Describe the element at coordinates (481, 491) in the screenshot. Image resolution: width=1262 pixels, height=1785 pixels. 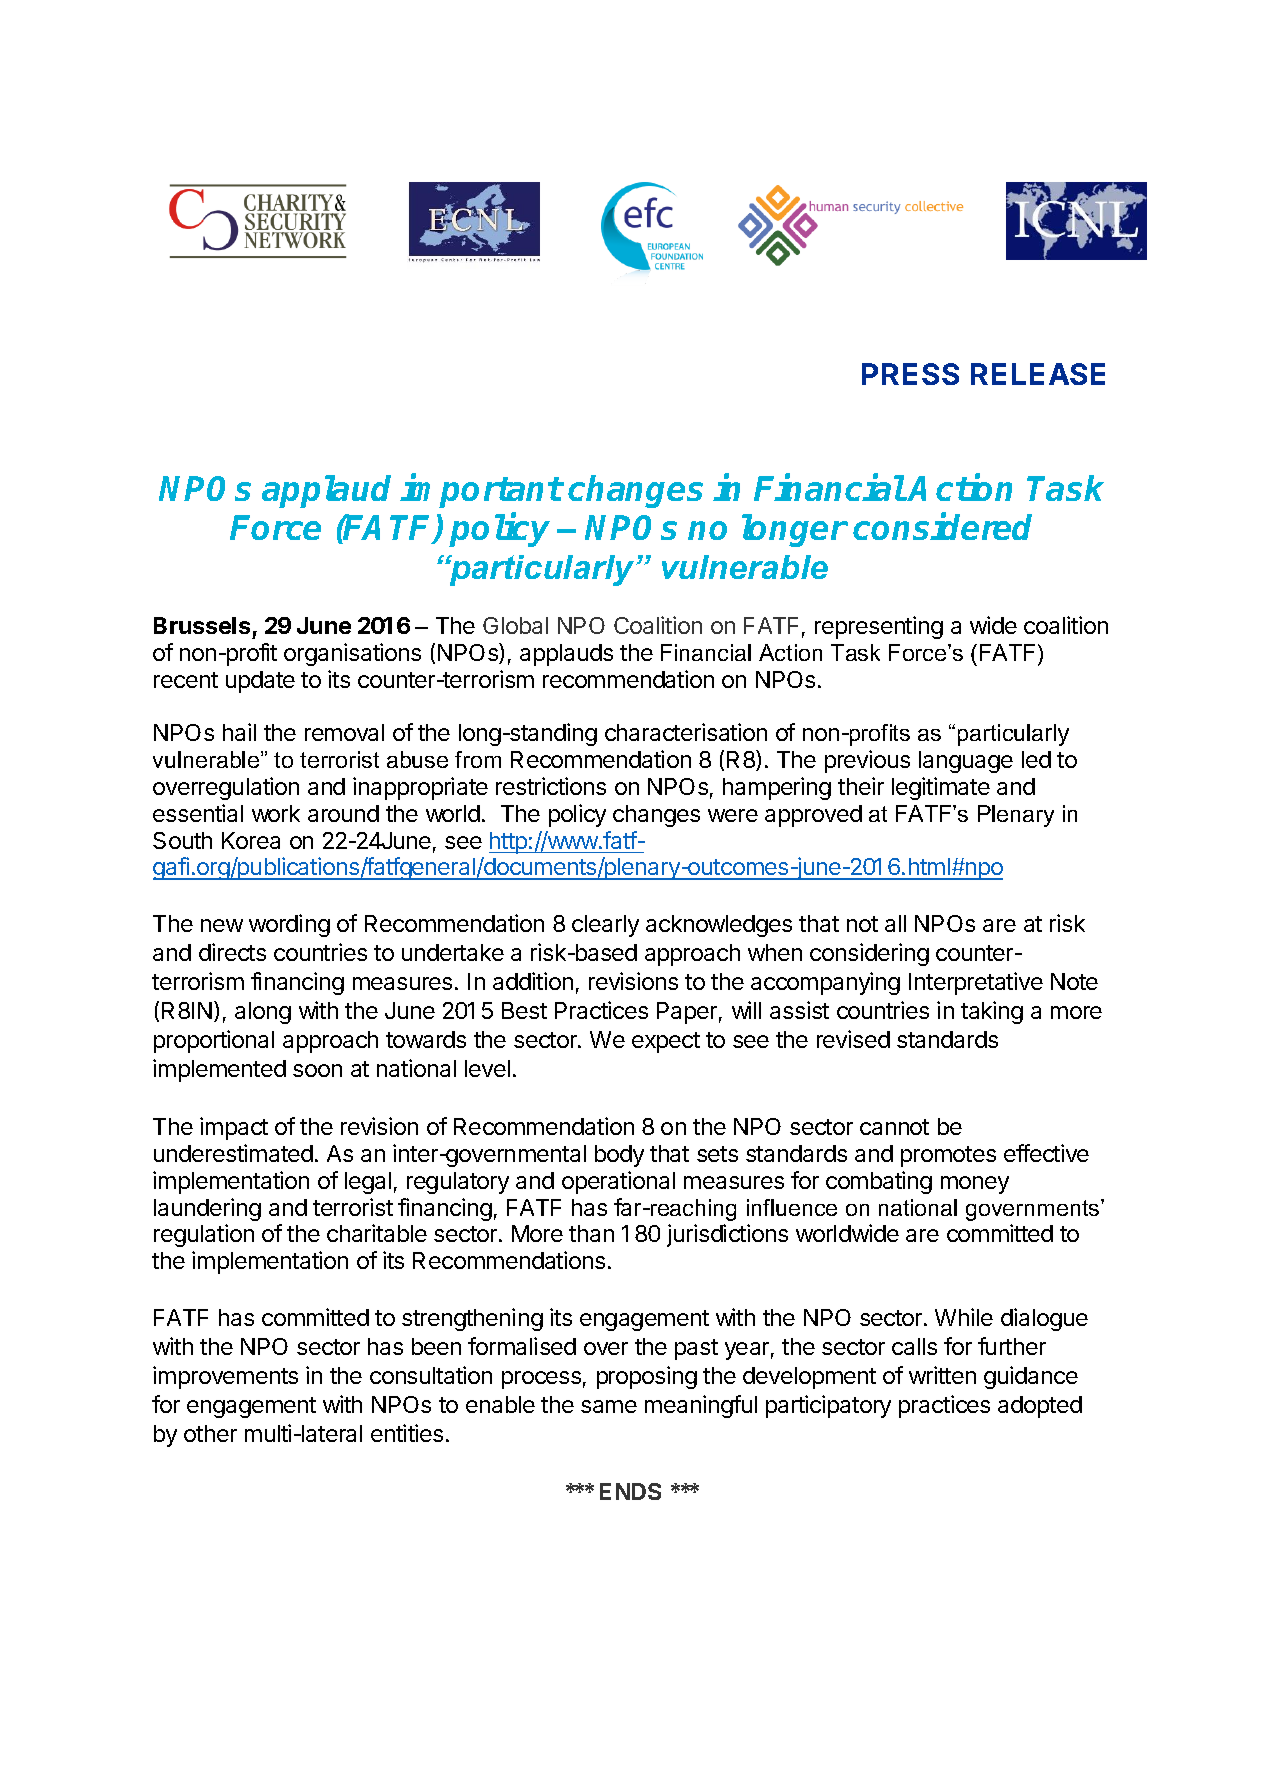
I see `important` at that location.
